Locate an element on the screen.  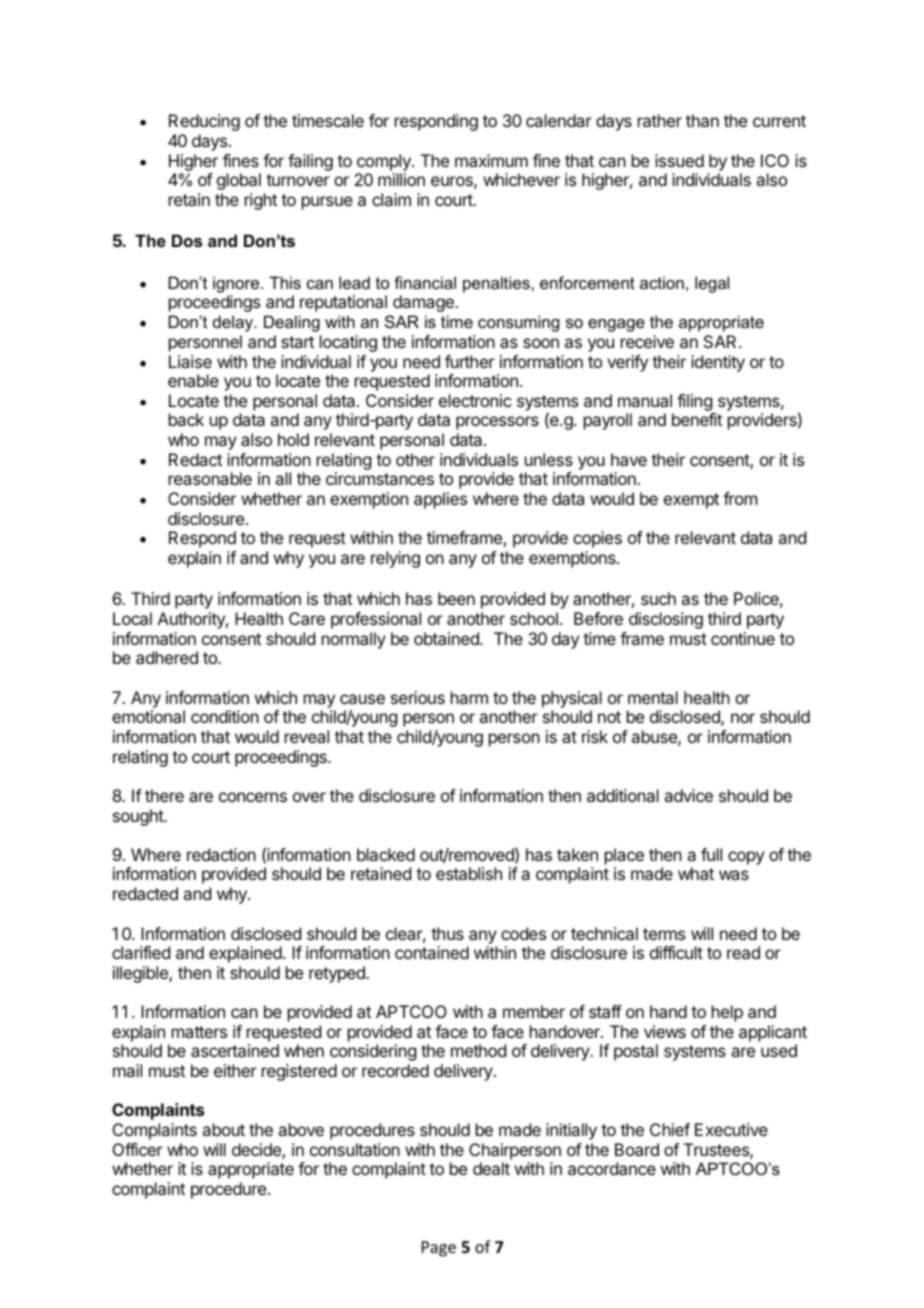
electronic is located at coordinates (475, 400).
